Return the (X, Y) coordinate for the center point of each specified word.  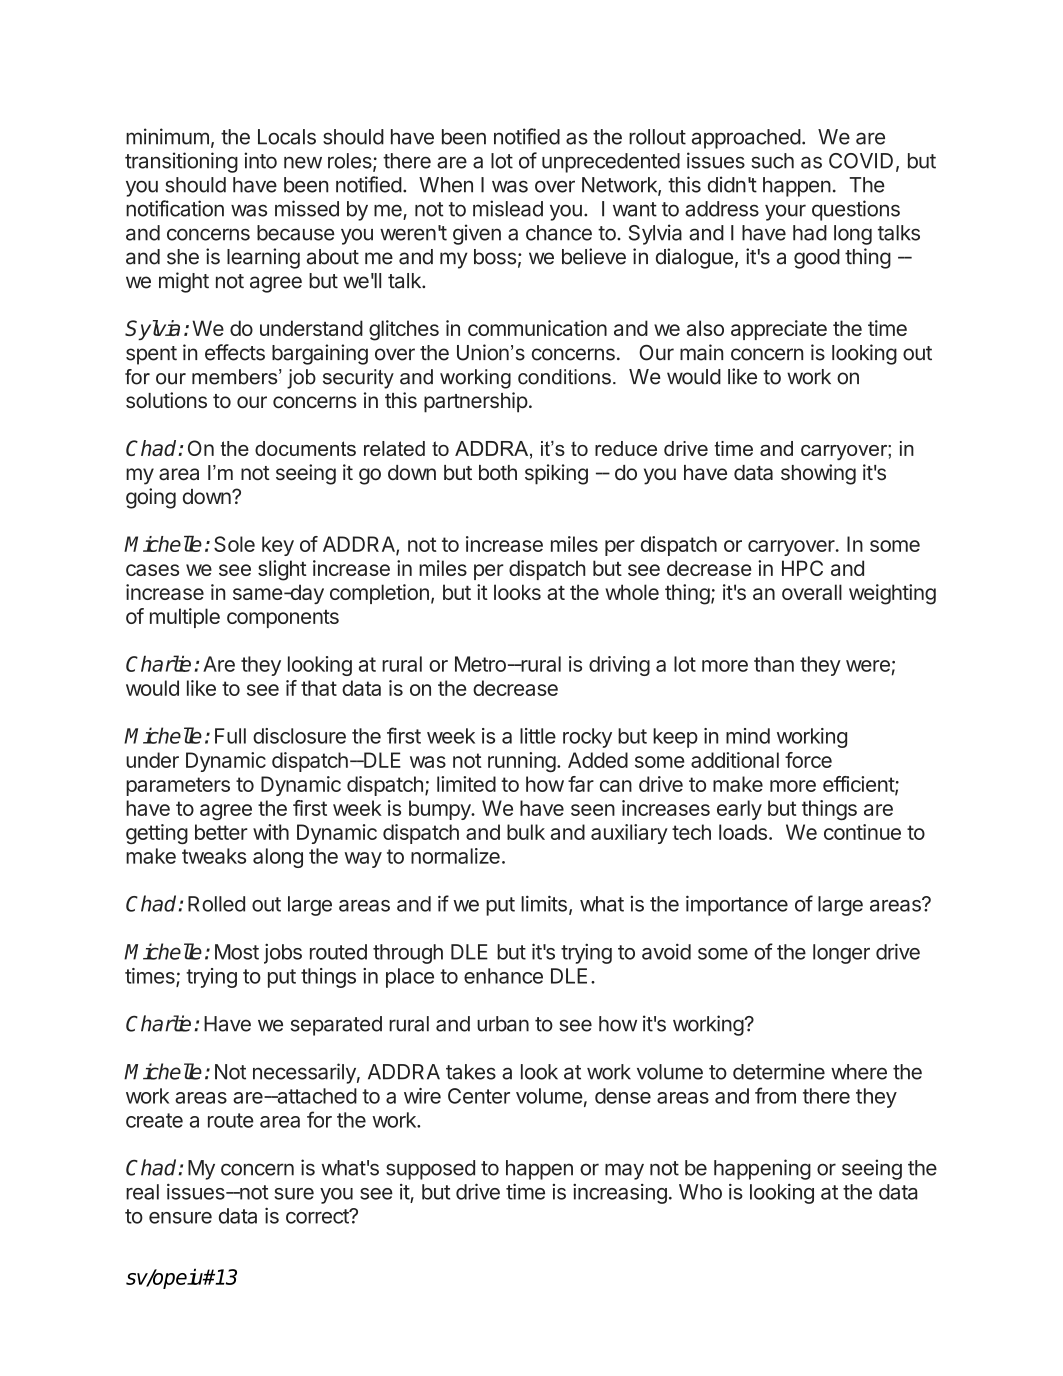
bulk (526, 832)
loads (743, 832)
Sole (234, 544)
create (154, 1120)
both (498, 472)
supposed (430, 1170)
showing (818, 474)
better (221, 832)
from (775, 1095)
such (772, 161)
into (260, 160)
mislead (508, 208)
